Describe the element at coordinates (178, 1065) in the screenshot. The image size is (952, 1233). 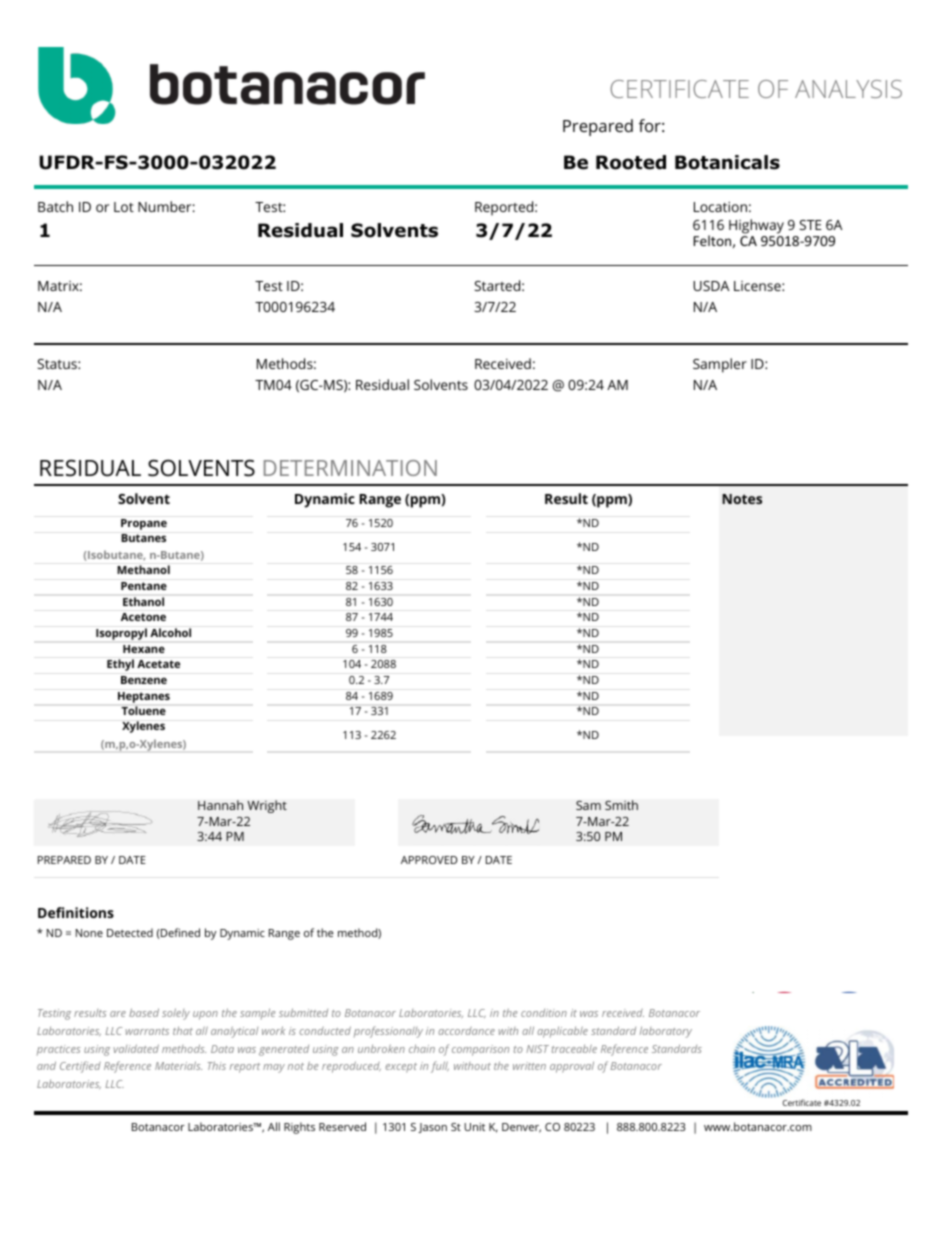
I see `Materials` at that location.
